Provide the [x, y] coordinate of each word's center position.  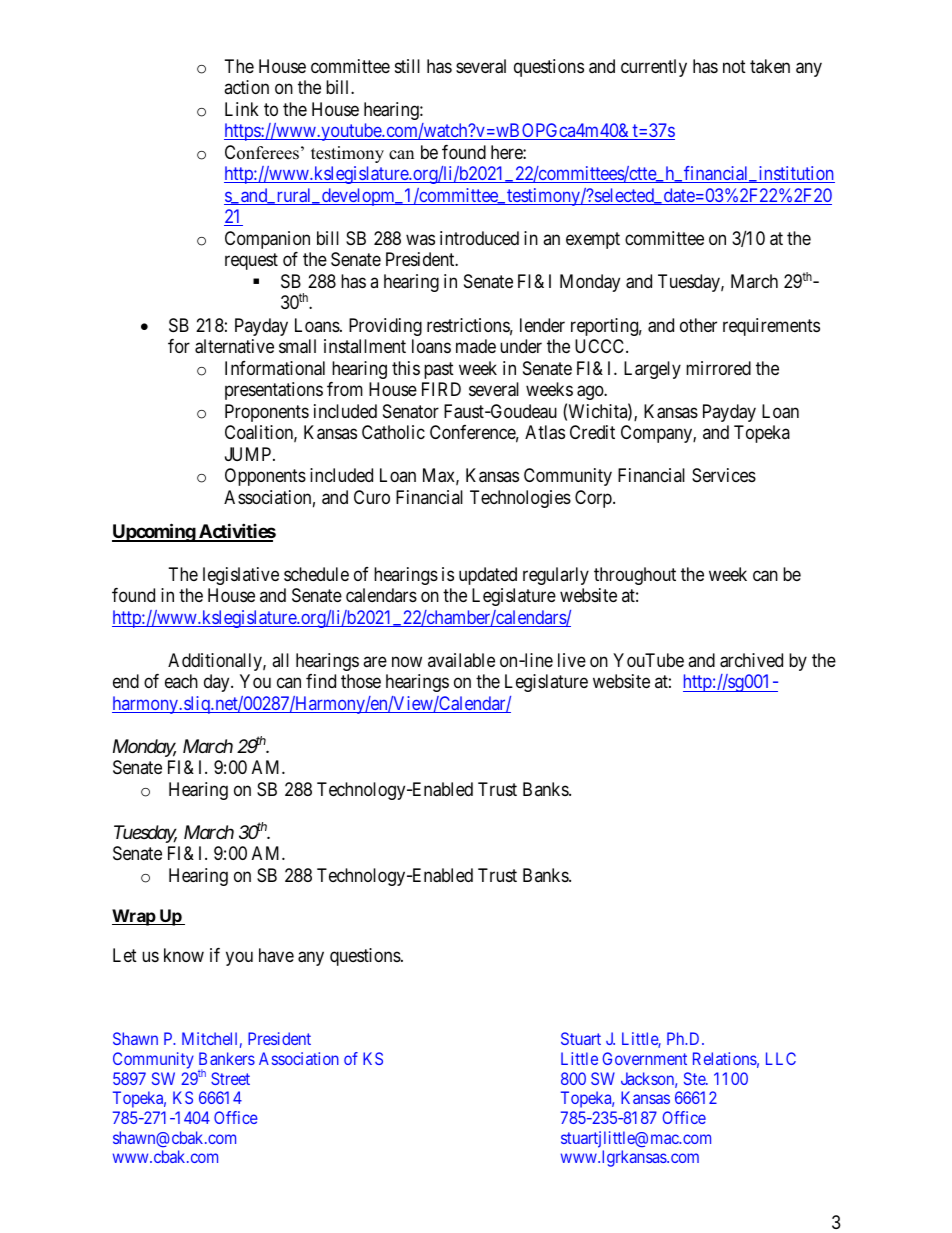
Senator [411, 411]
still [407, 66]
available [461, 660]
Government [644, 1058]
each [181, 681]
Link [242, 109]
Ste [695, 1078]
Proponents [267, 413]
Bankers [227, 1058]
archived [751, 660]
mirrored [718, 368]
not [734, 66]
